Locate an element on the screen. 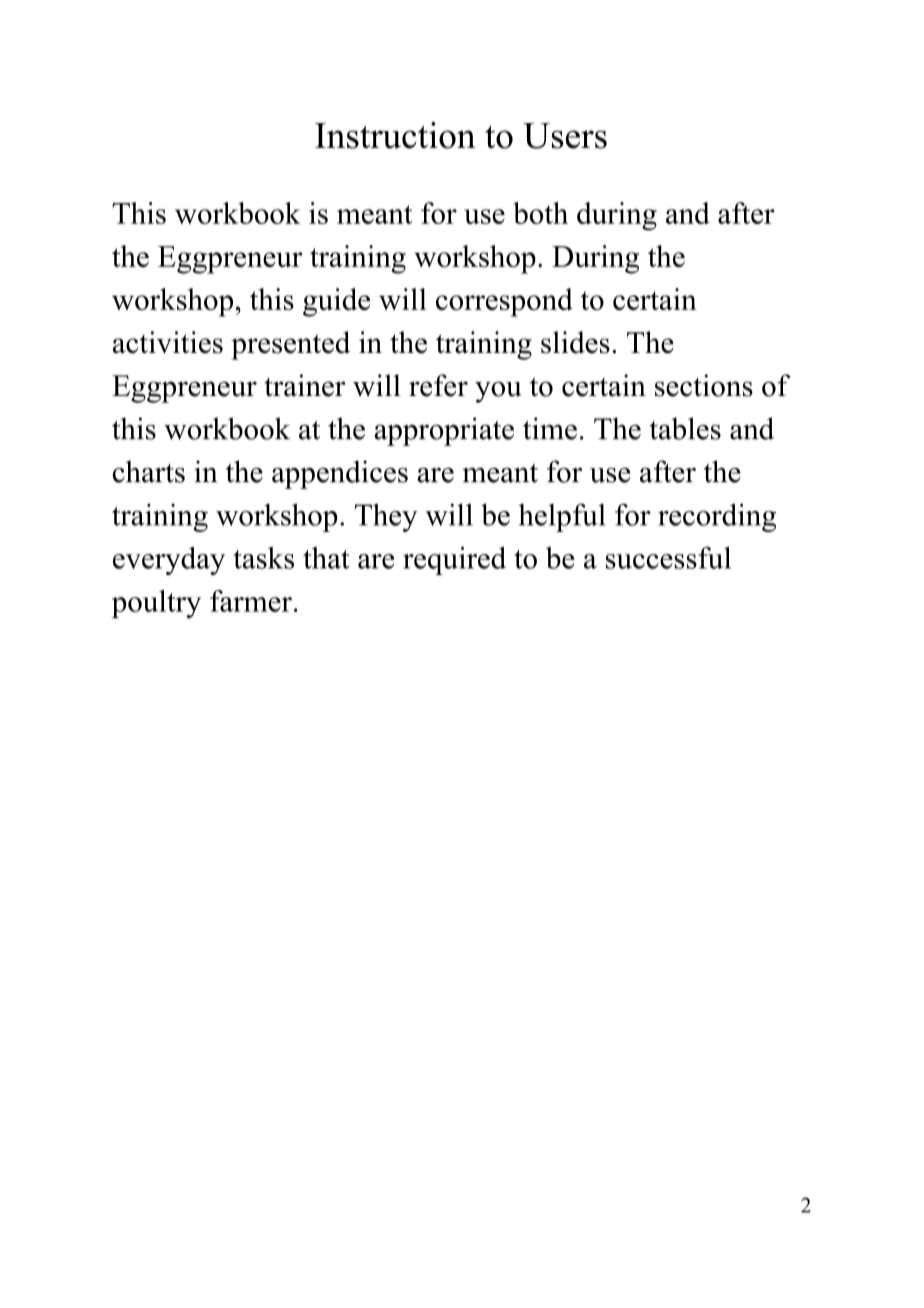 The height and width of the screenshot is (1308, 924). both is located at coordinates (540, 213).
